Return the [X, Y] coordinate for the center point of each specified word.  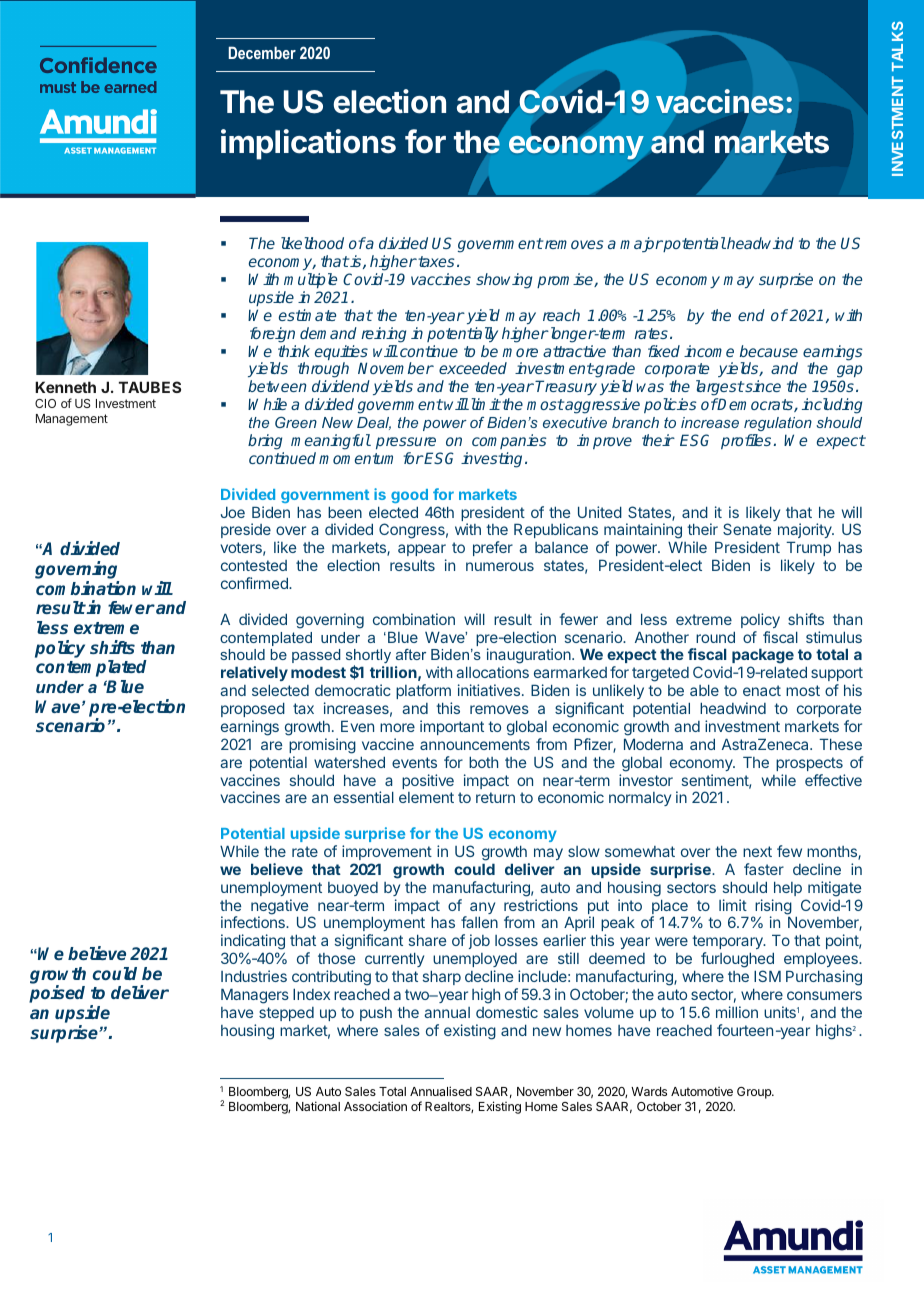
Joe [233, 512]
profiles [746, 441]
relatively [254, 673]
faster [764, 869]
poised [57, 994]
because [769, 351]
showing [504, 281]
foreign [272, 335]
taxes [435, 261]
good [409, 496]
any [482, 909]
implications [308, 144]
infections [254, 922]
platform [423, 691]
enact [762, 690]
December [262, 52]
